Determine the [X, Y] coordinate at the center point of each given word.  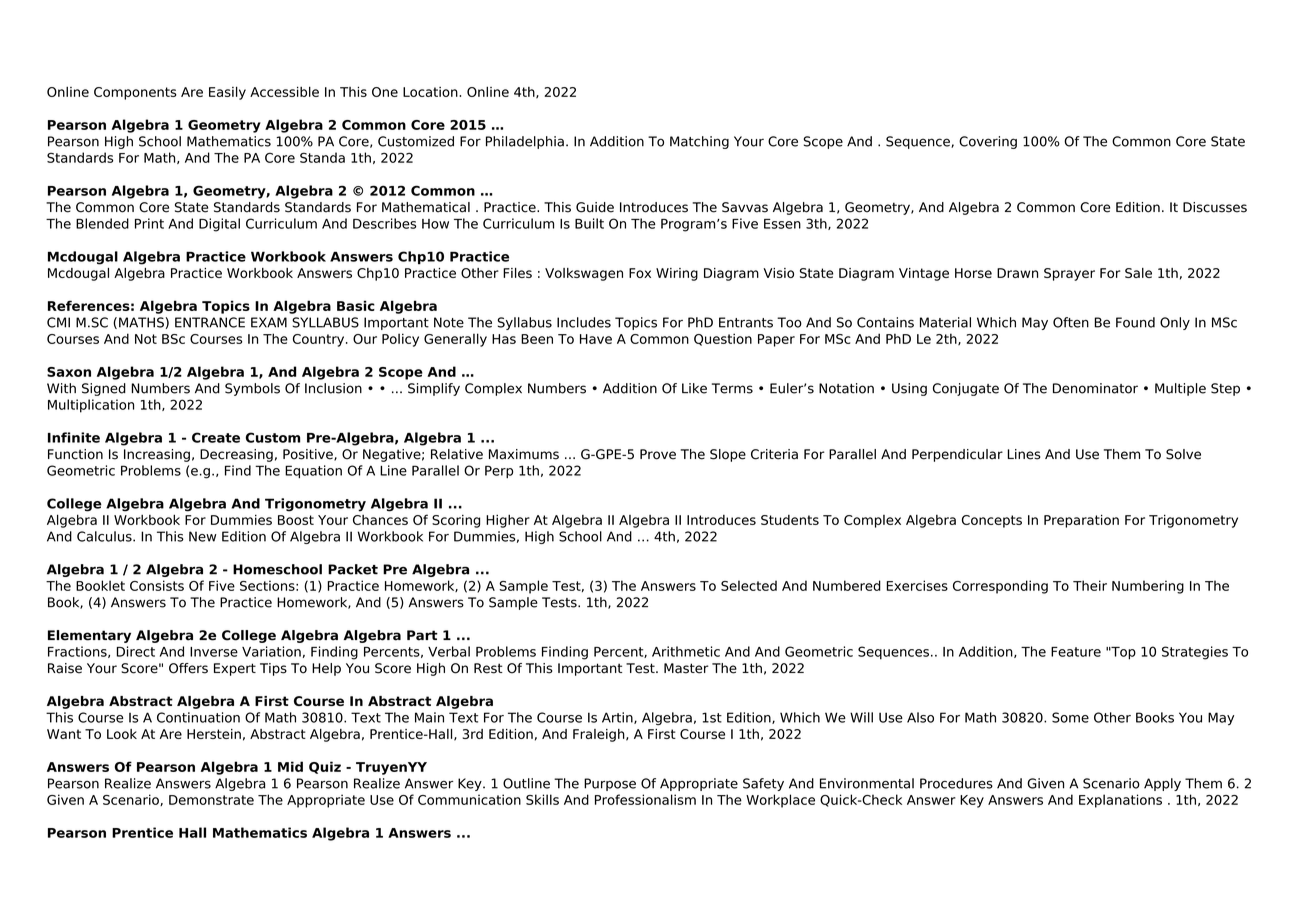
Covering [988, 142]
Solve [1183, 454]
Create [216, 437]
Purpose [610, 784]
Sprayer [1069, 274]
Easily [227, 93]
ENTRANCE [210, 322]
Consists [157, 585]
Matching [699, 142]
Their [1090, 585]
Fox [640, 273]
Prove [658, 454]
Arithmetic [686, 651]
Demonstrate [211, 800]
